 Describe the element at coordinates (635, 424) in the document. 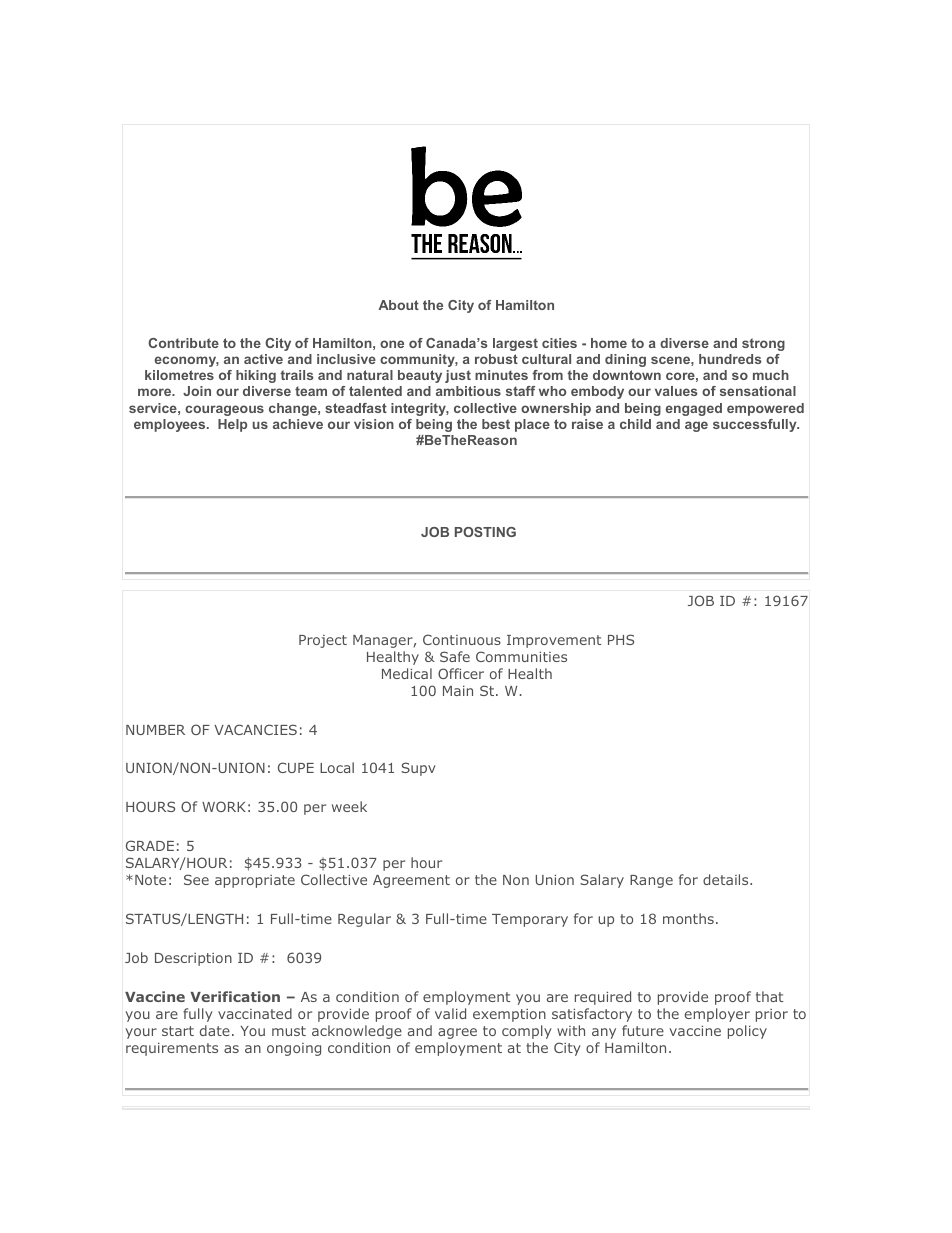

I see `child` at that location.
